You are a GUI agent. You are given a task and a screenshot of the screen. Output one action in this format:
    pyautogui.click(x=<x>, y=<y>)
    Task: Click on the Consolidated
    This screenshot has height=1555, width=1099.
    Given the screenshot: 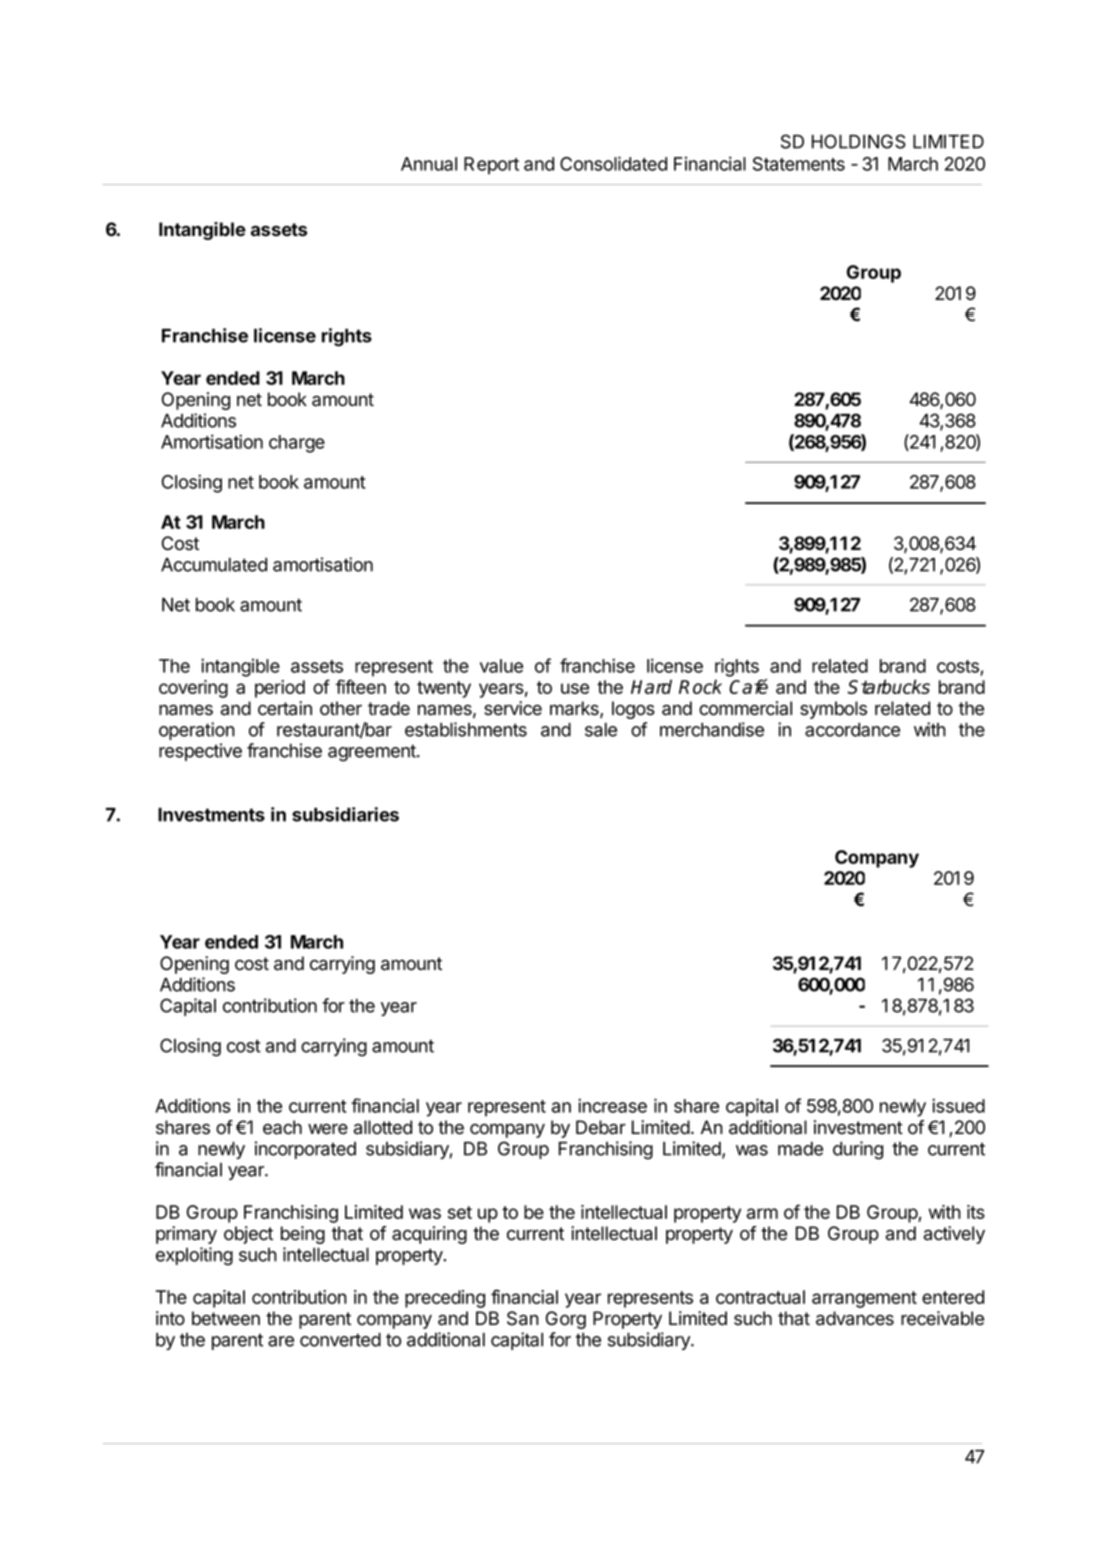 What is the action you would take?
    pyautogui.click(x=613, y=163)
